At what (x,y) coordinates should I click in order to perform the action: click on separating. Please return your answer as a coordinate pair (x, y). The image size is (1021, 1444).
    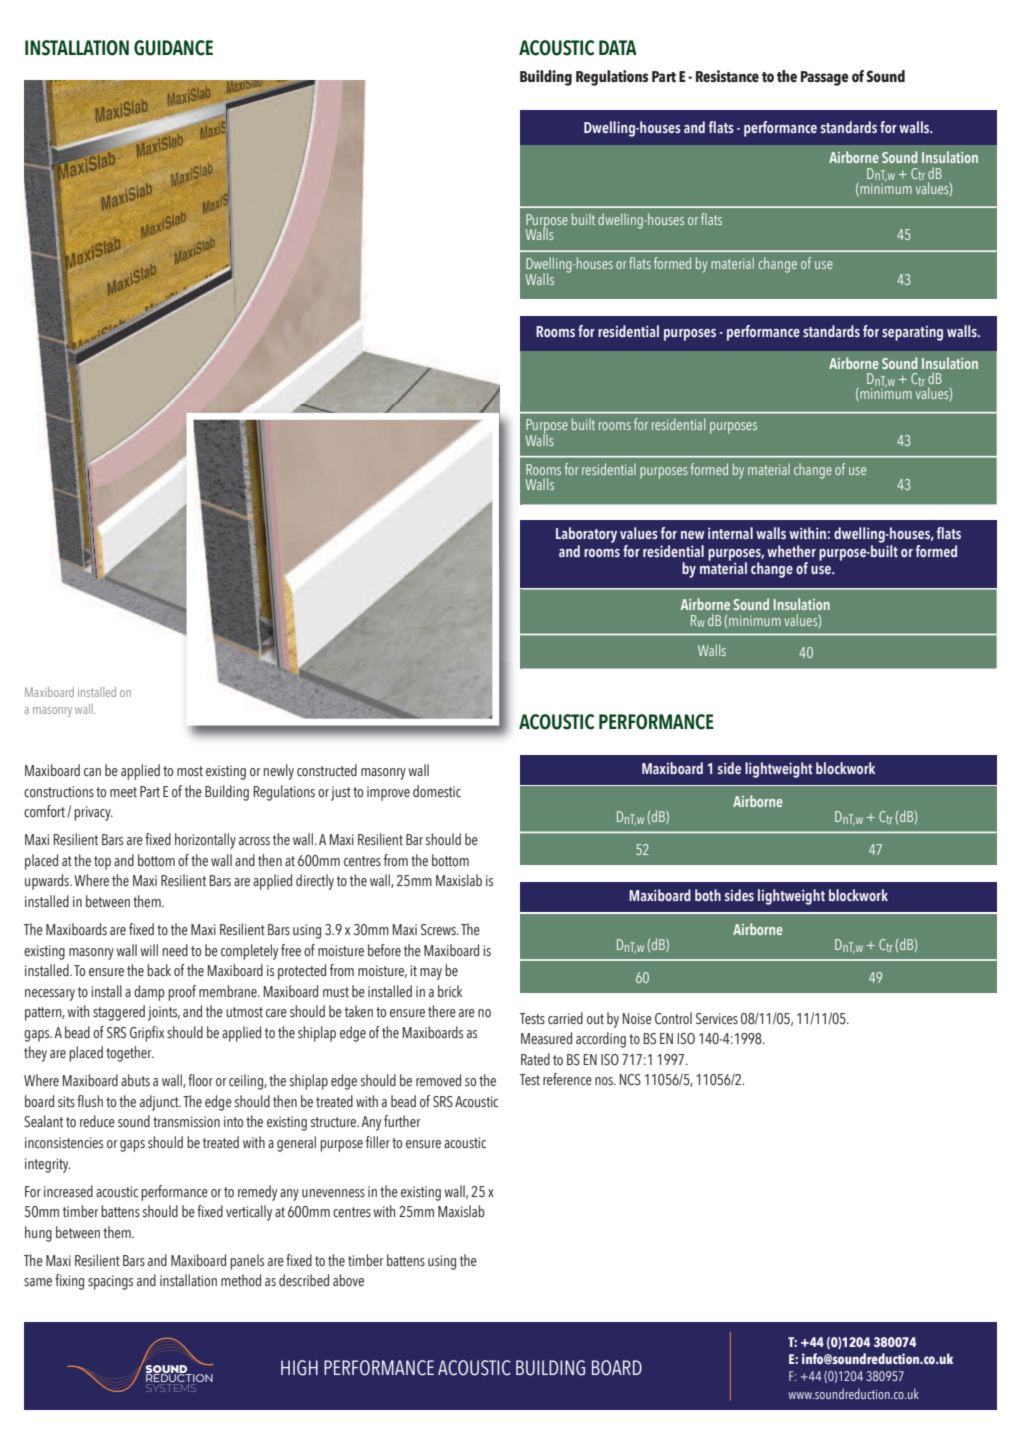
    Looking at the image, I should click on (912, 333).
